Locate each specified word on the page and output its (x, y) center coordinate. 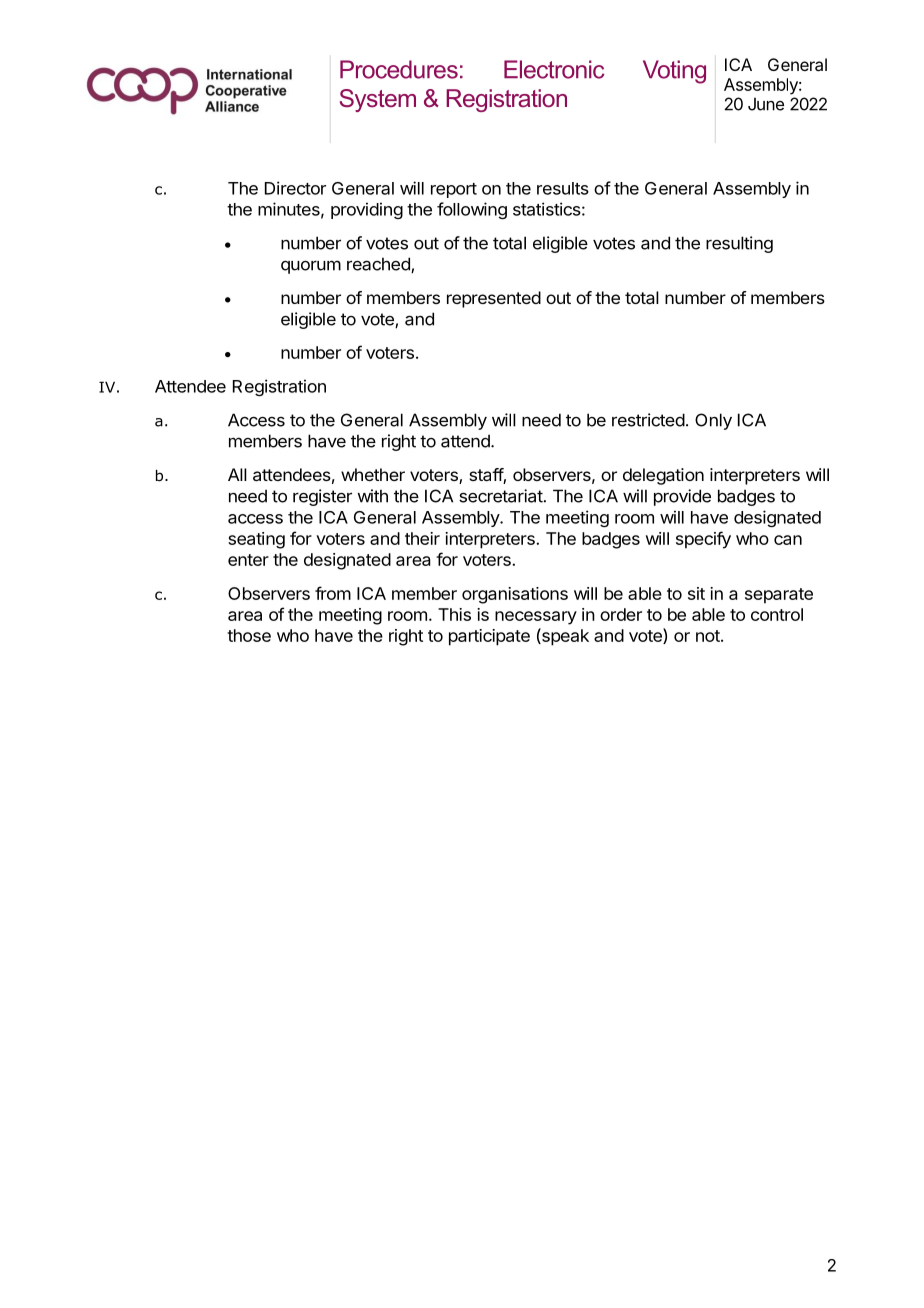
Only (713, 421)
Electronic (554, 69)
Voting (674, 72)
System (378, 100)
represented (494, 299)
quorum (311, 267)
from (333, 593)
